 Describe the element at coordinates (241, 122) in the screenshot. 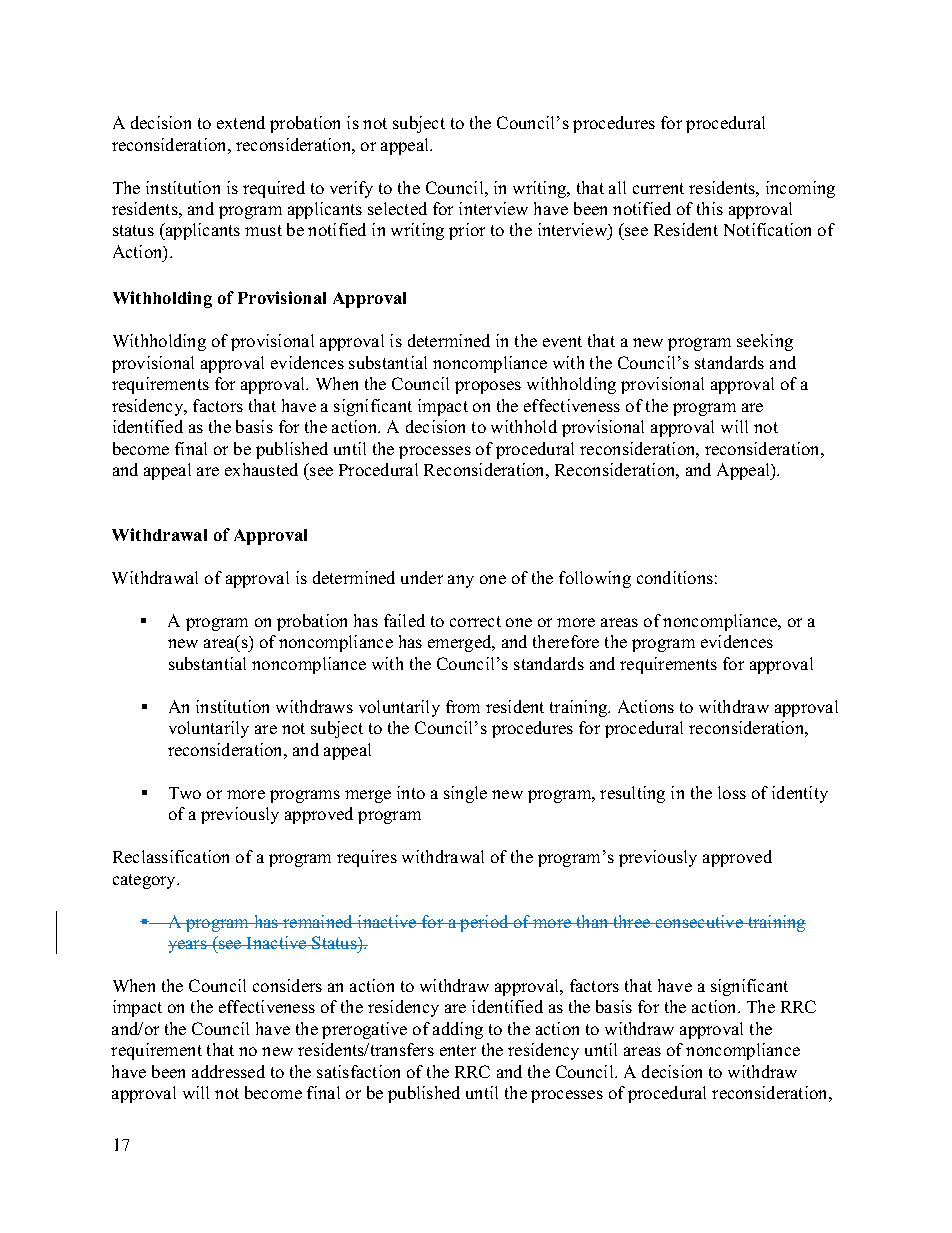

I see `extend` at that location.
